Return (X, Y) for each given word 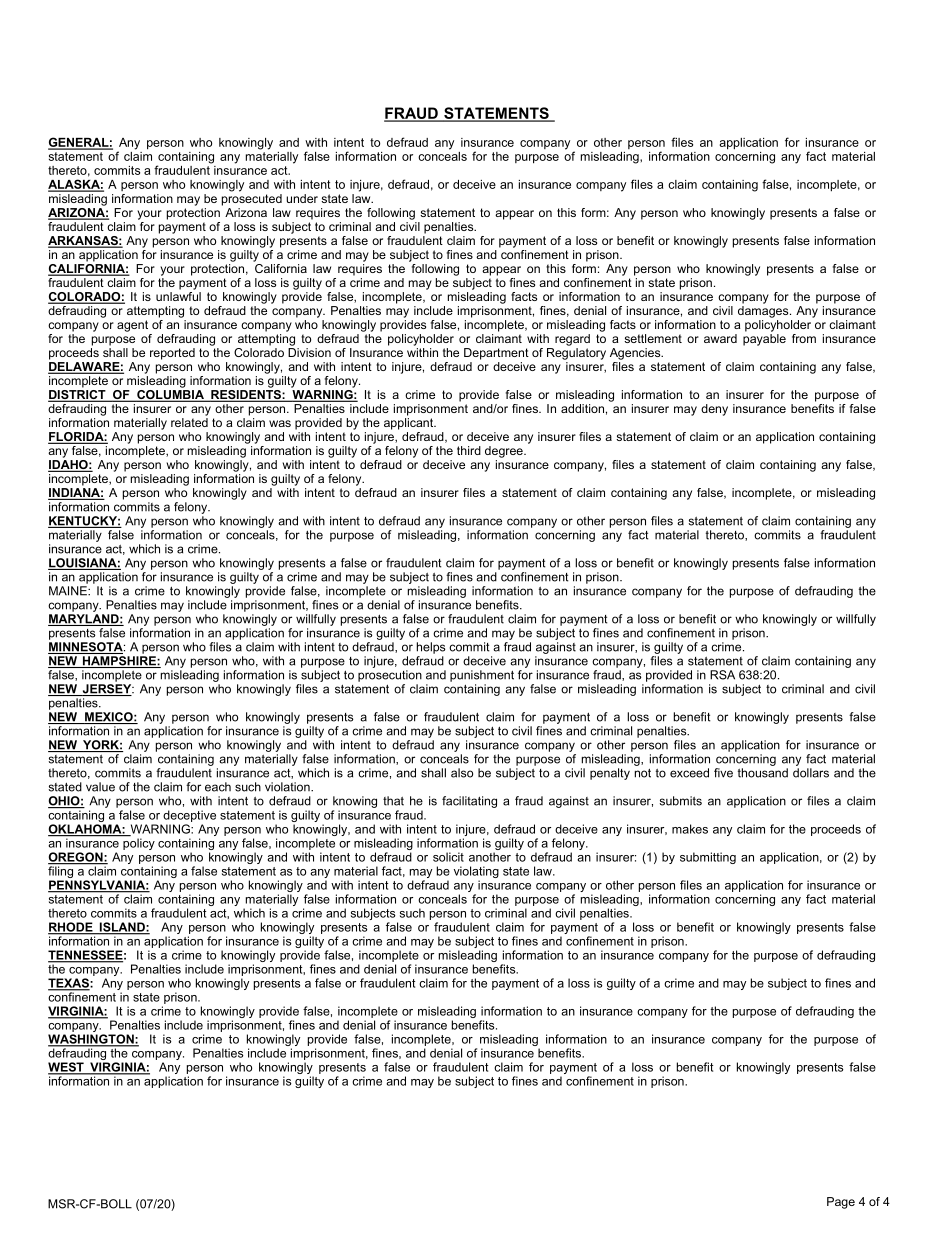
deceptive (189, 816)
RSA (722, 675)
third (469, 450)
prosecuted (252, 198)
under (302, 198)
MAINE (69, 591)
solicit (448, 857)
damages (764, 312)
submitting (708, 858)
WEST (67, 1068)
